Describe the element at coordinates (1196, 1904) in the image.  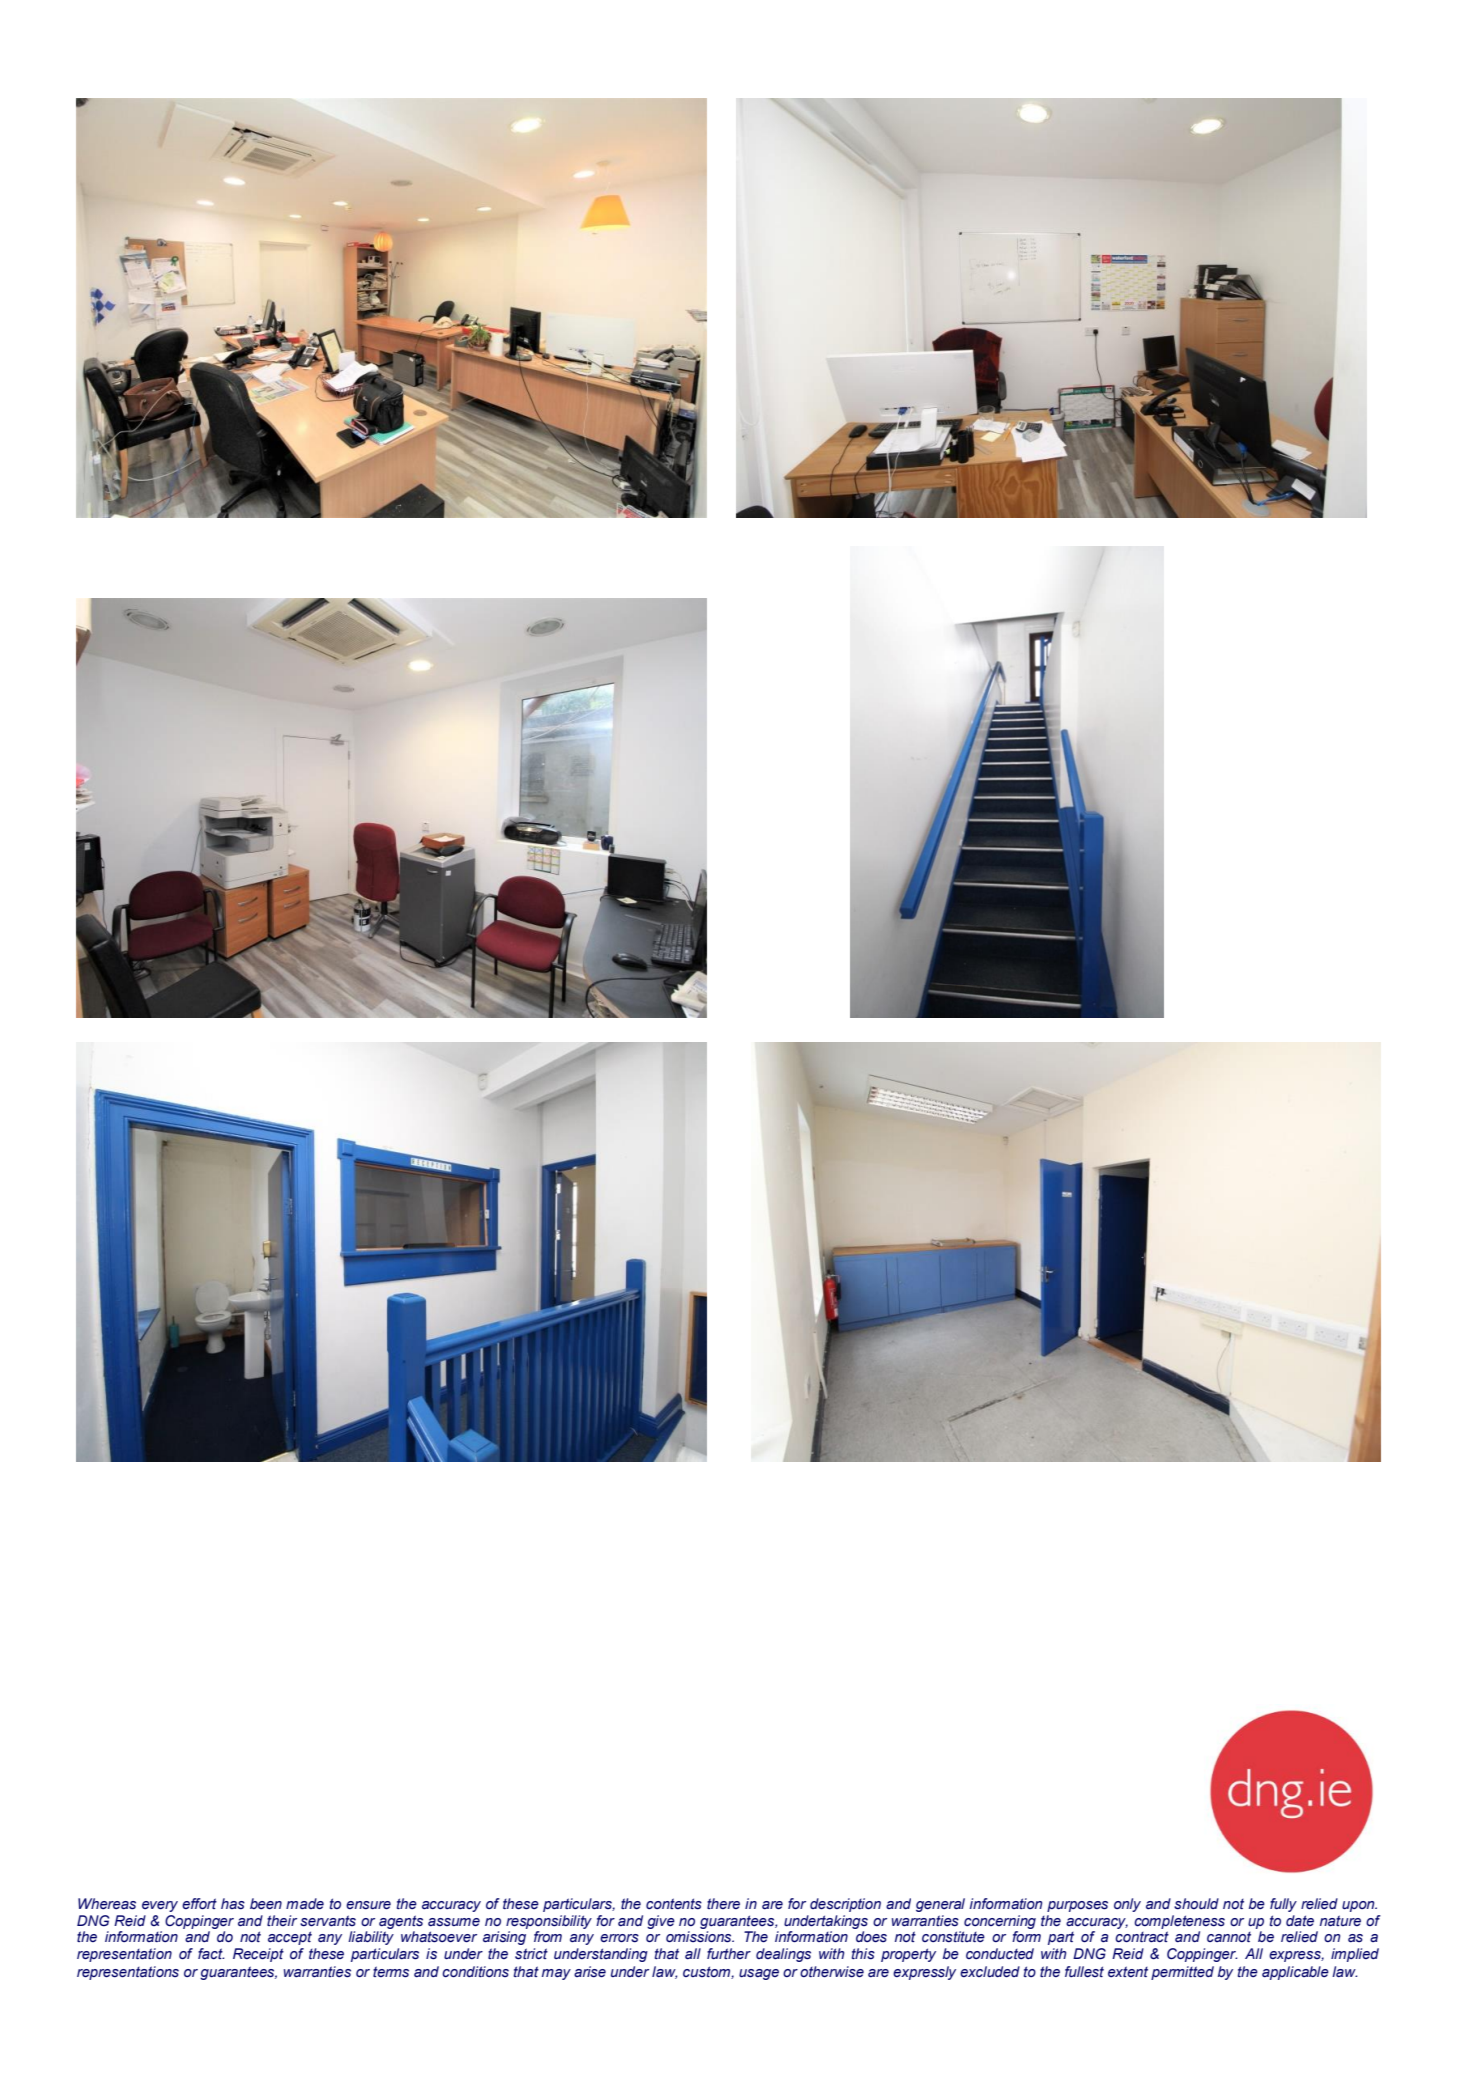
I see `should` at that location.
